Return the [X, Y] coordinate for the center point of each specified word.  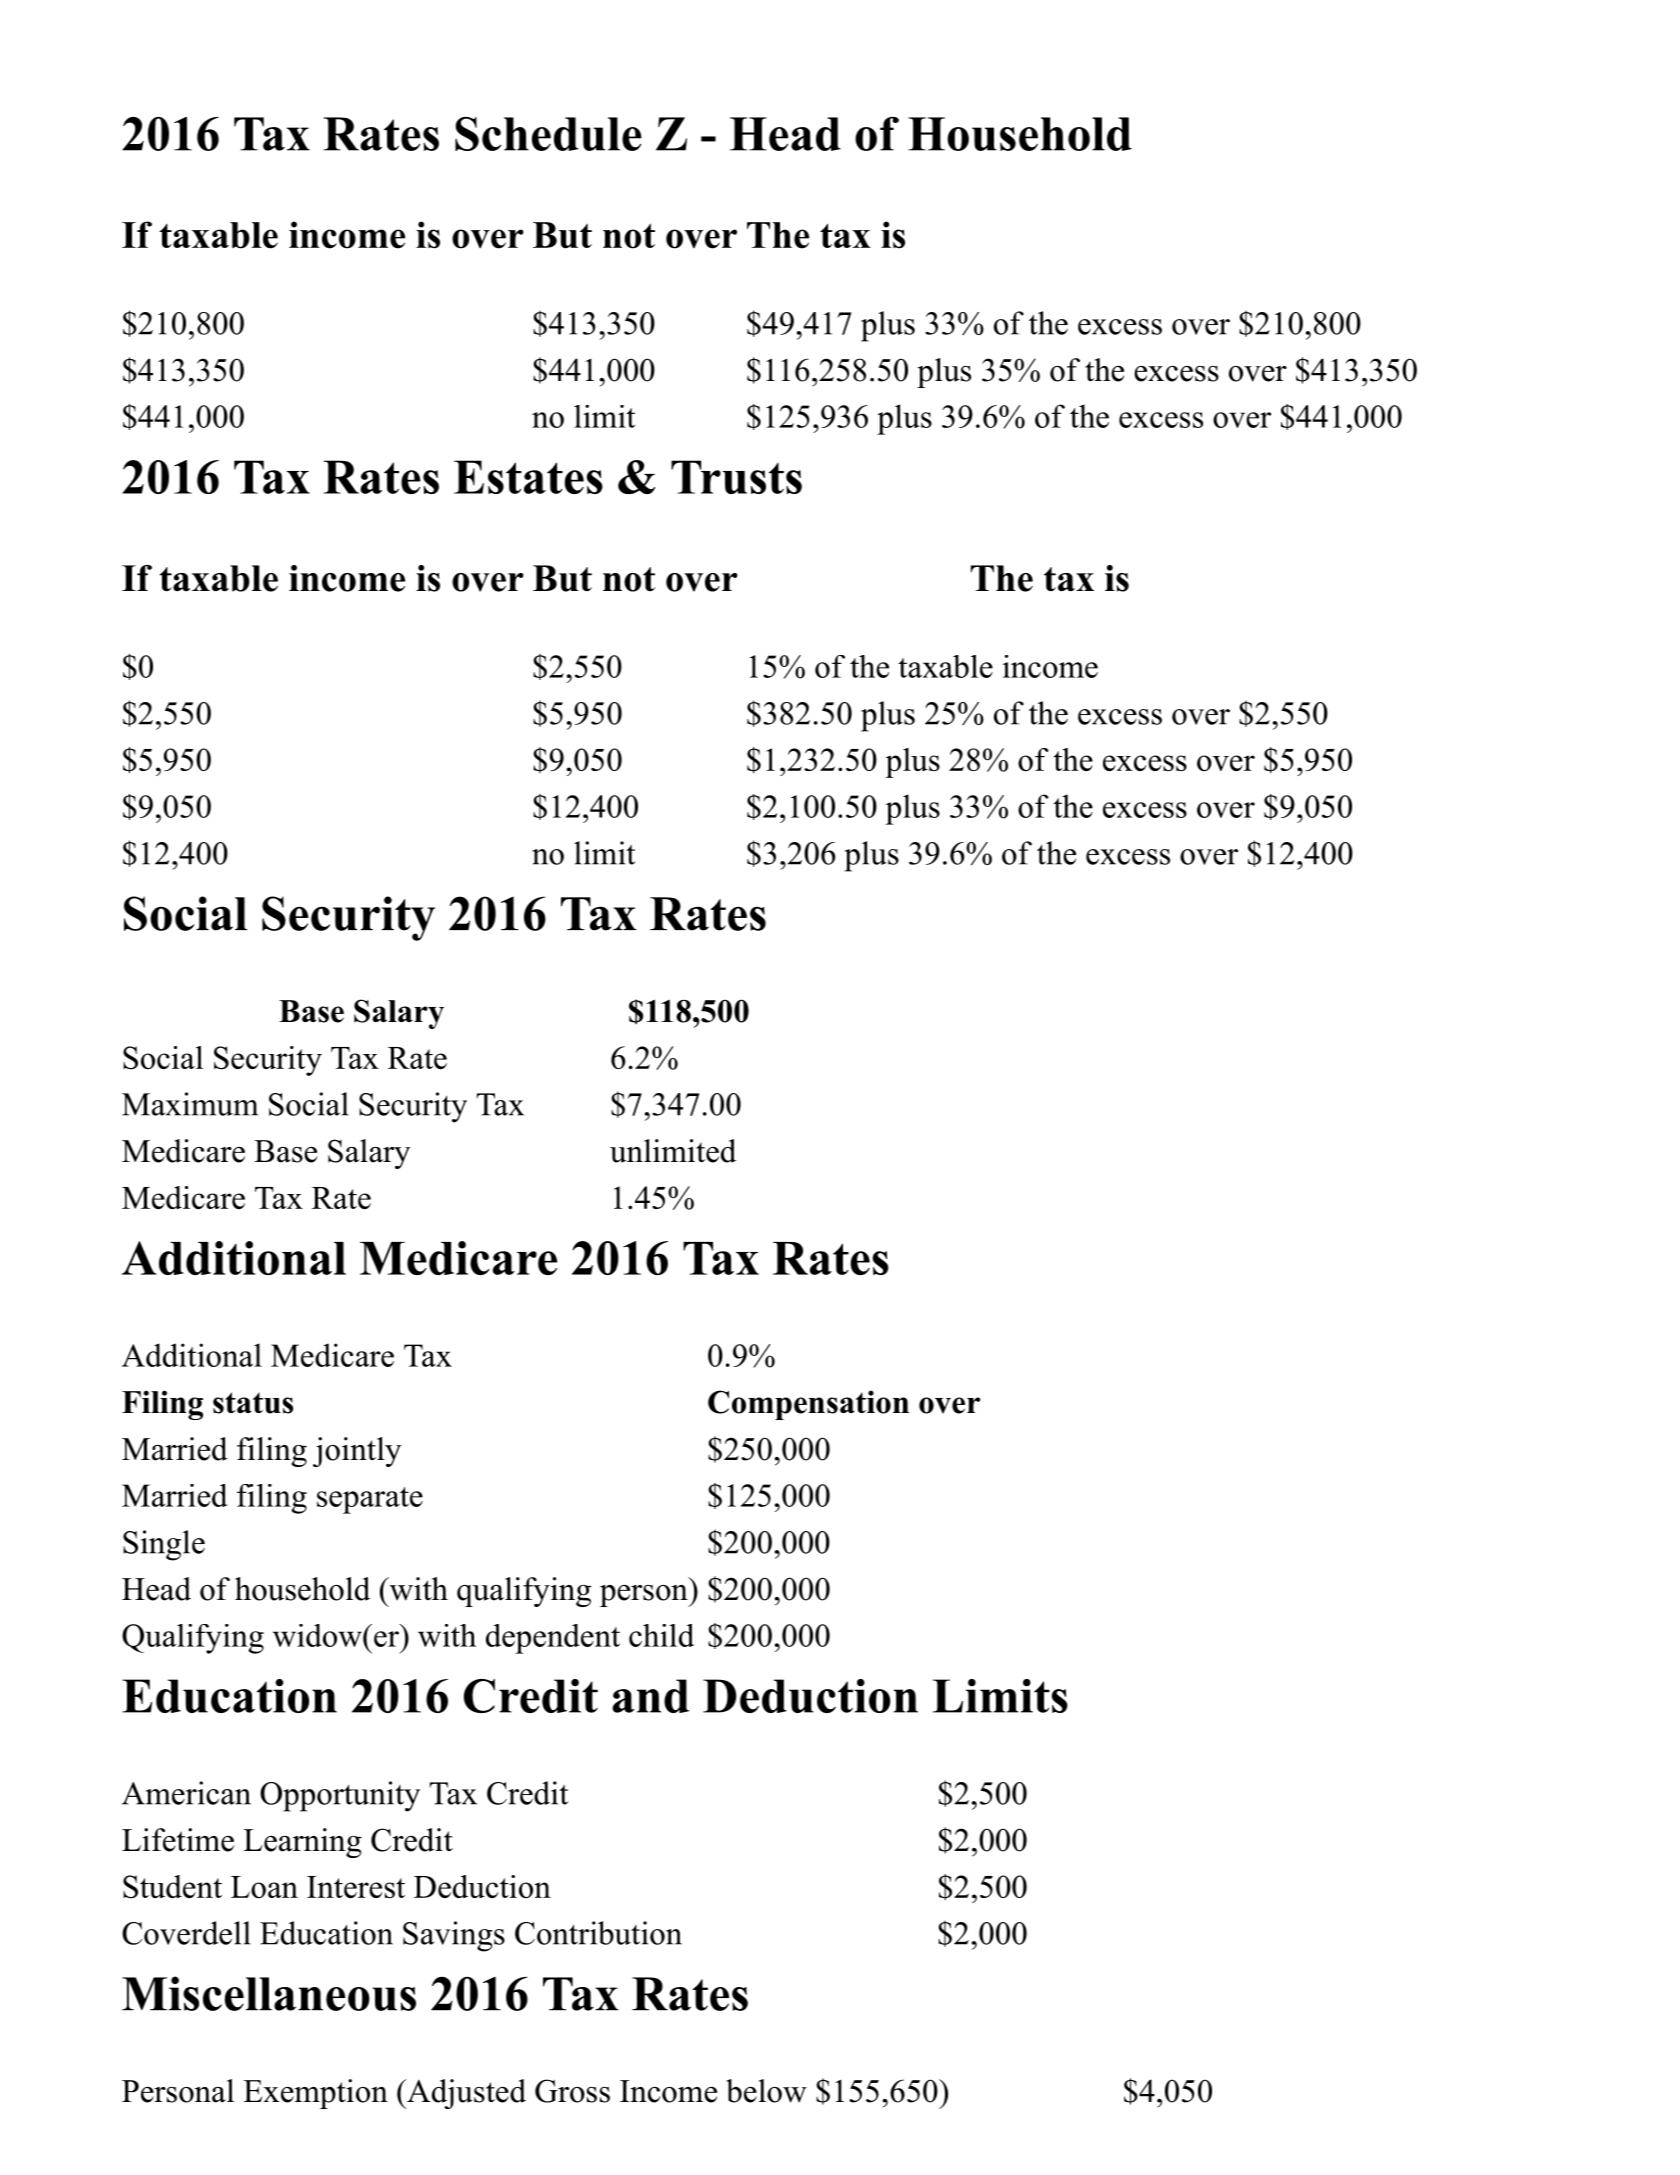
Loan [264, 1887]
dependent [553, 1639]
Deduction [482, 1886]
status [253, 1403]
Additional [192, 1355]
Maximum [190, 1104]
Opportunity [340, 1796]
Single [164, 1545]
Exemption [315, 2094]
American [186, 1793]
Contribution [598, 1933]
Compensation [808, 1405]
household [302, 1589]
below [766, 2091]
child [661, 1635]
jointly [357, 1452]
